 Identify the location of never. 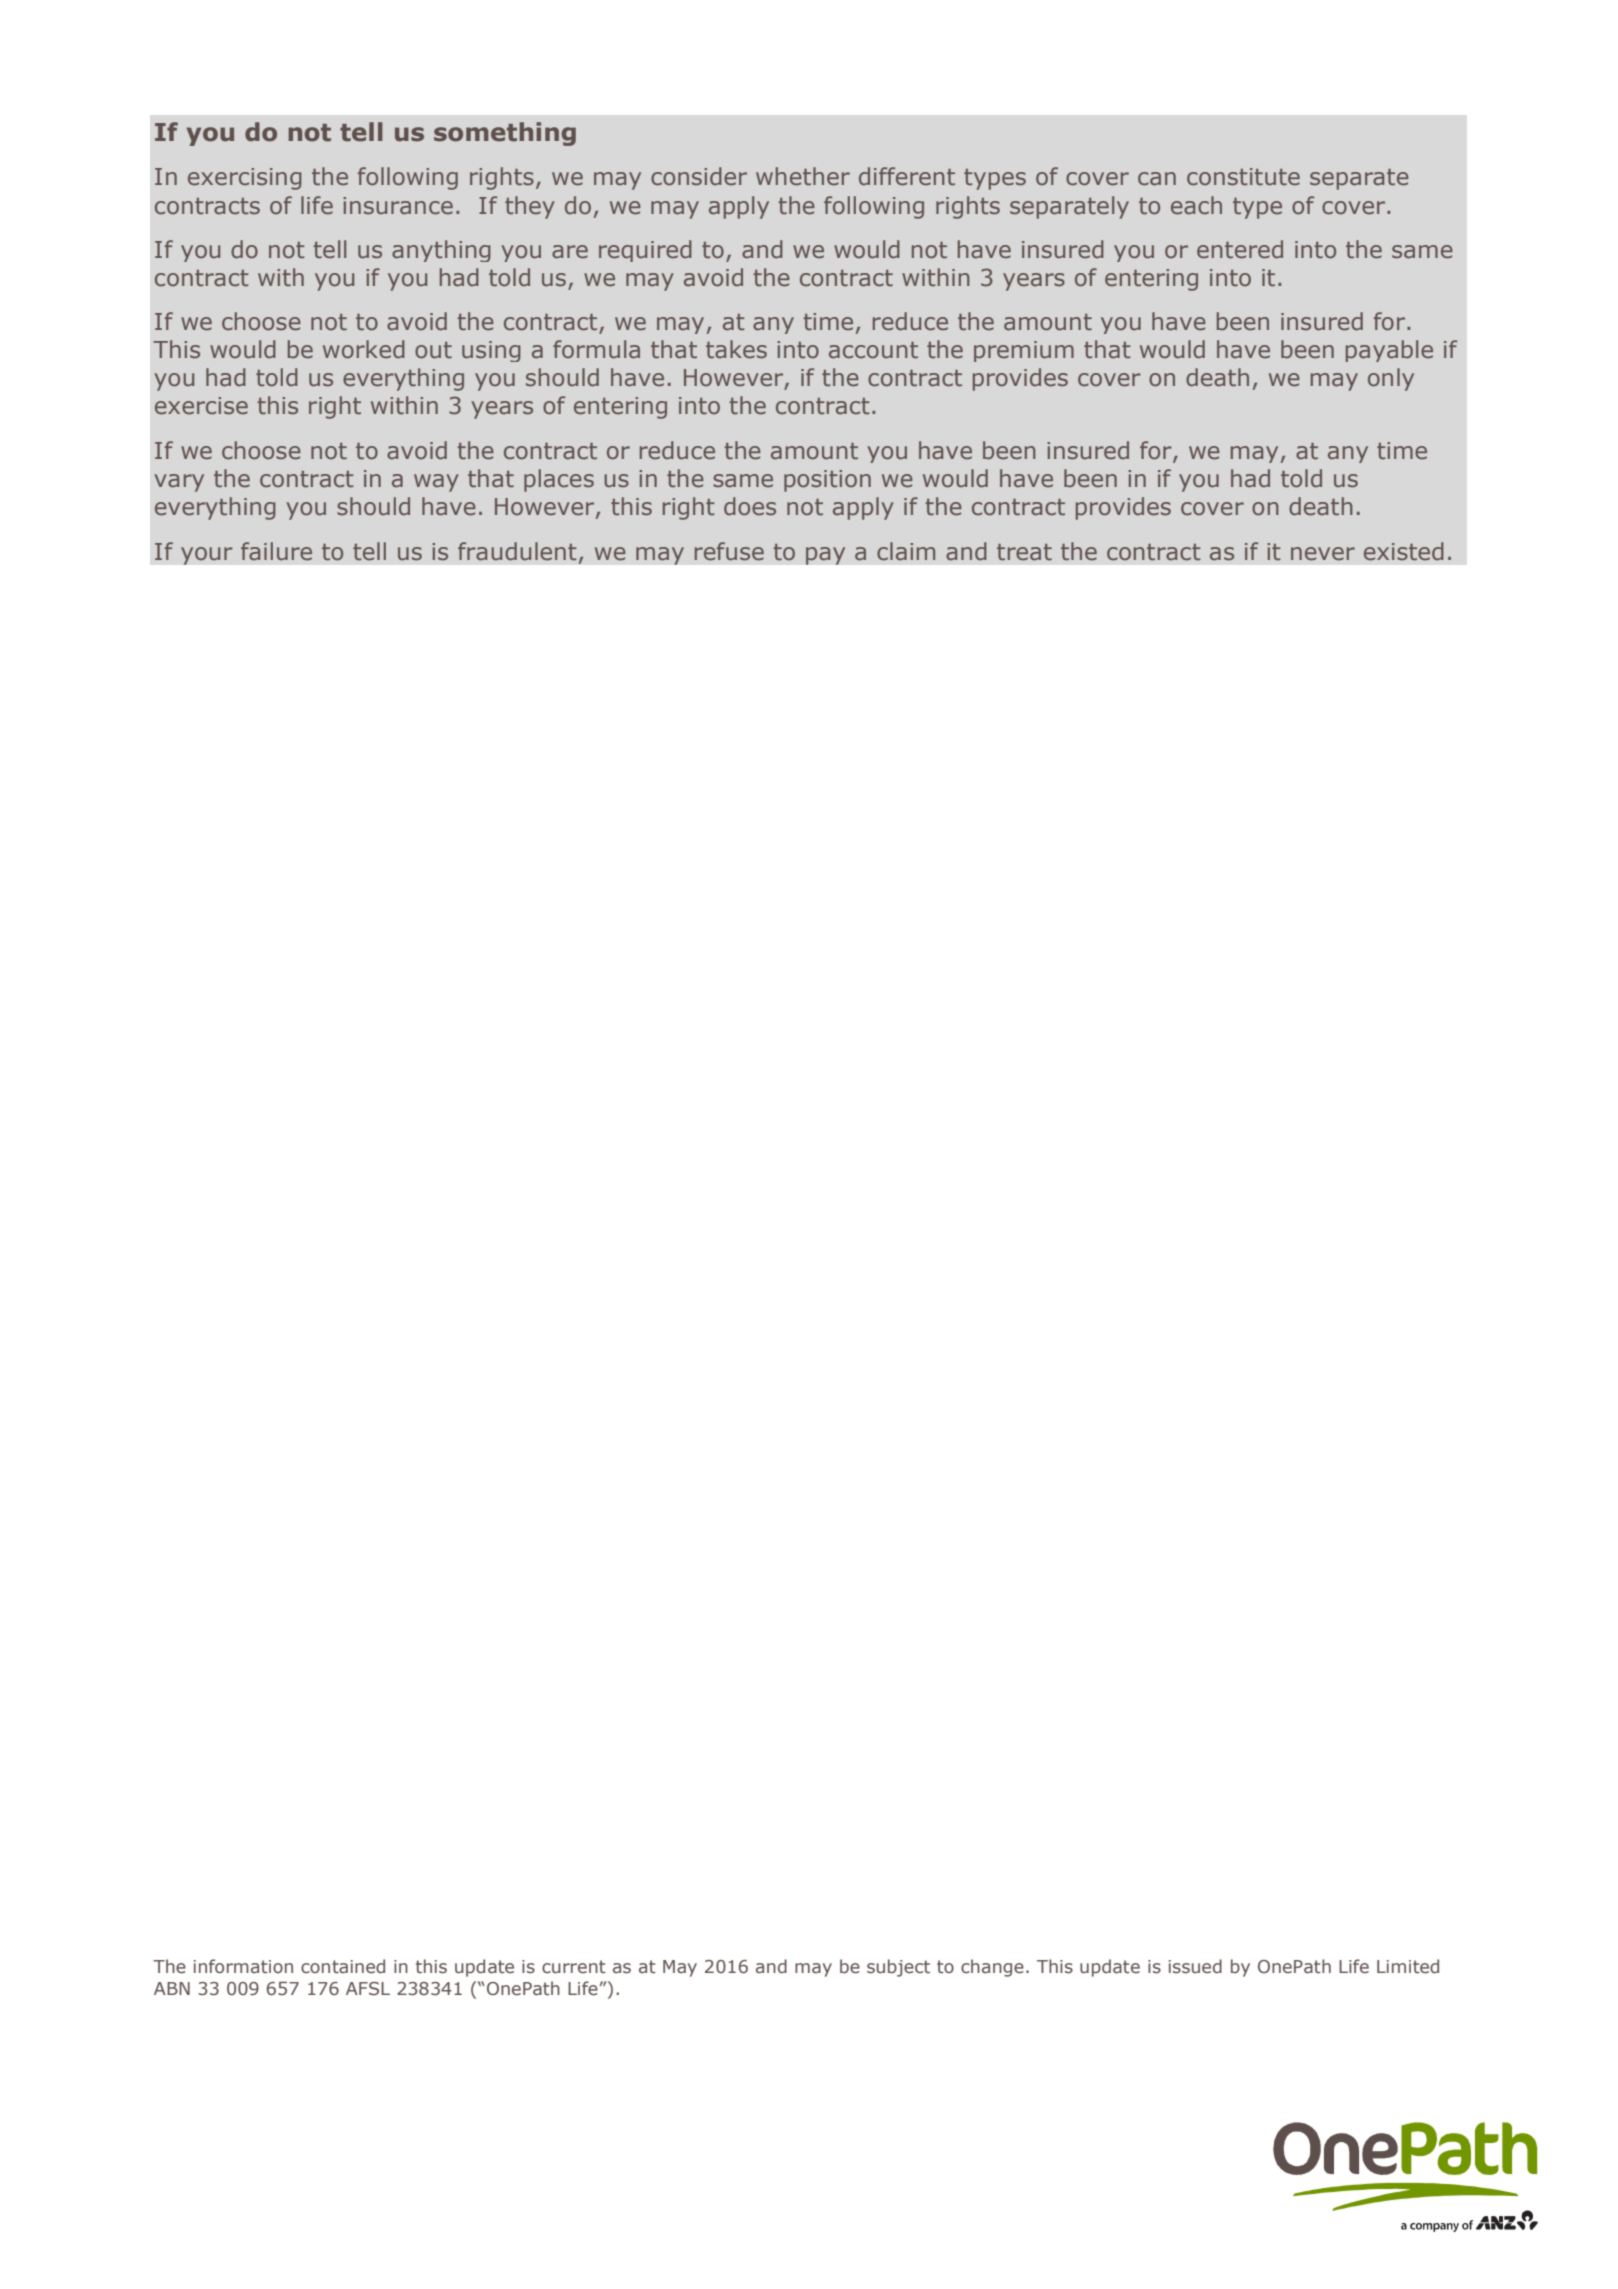
(1323, 554).
